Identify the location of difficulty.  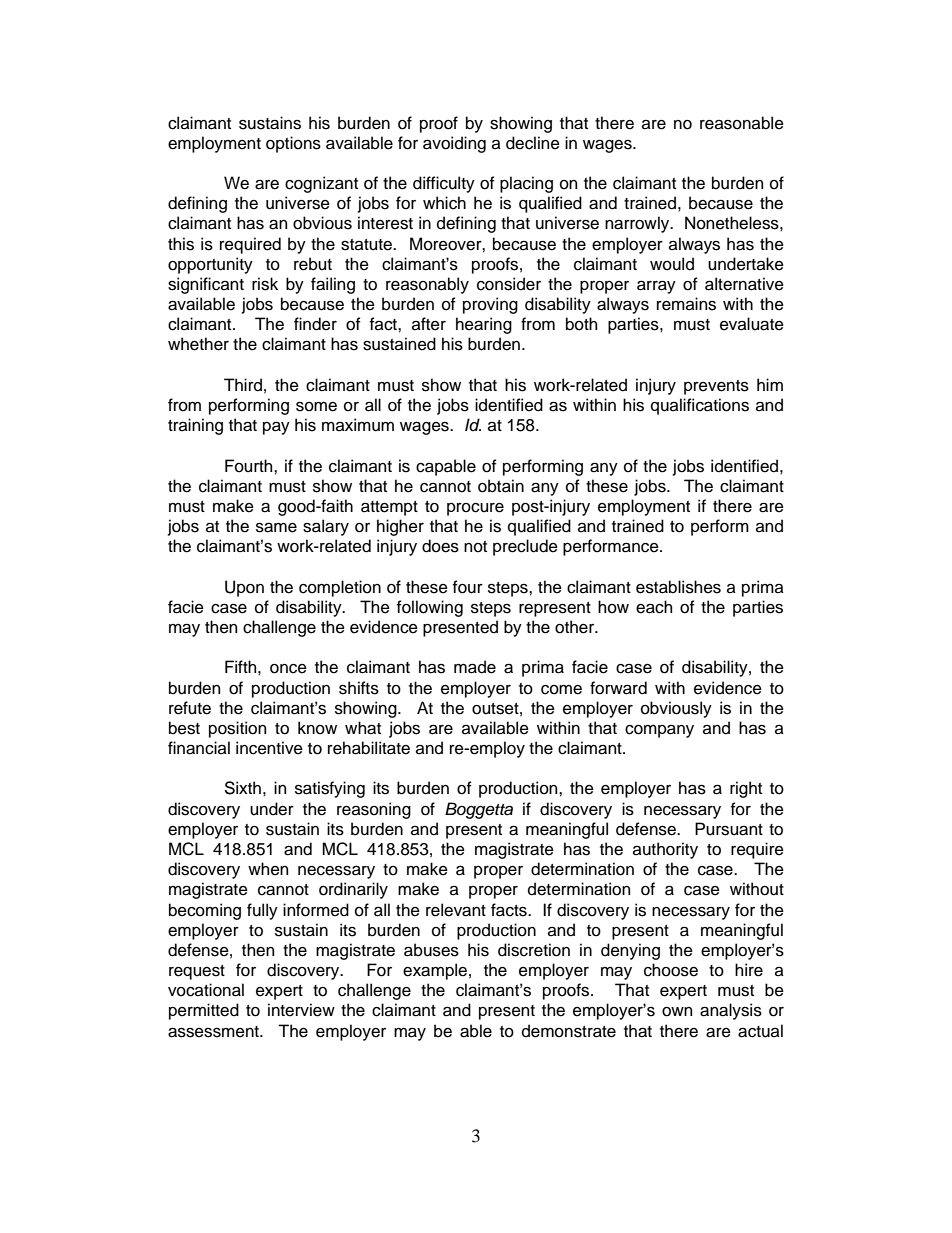
(444, 184).
